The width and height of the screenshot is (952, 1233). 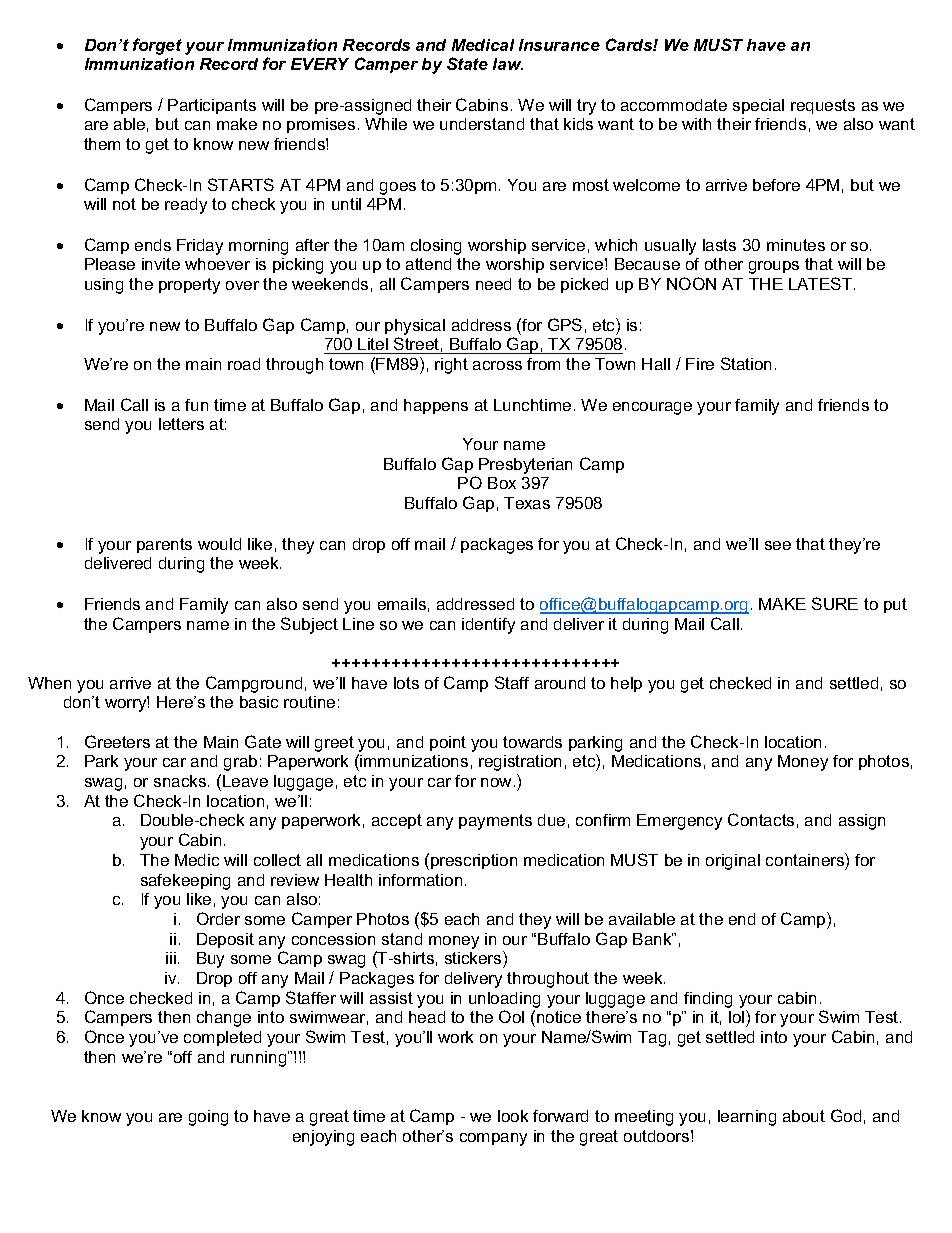 What do you see at coordinates (733, 862) in the screenshot?
I see `original` at bounding box center [733, 862].
